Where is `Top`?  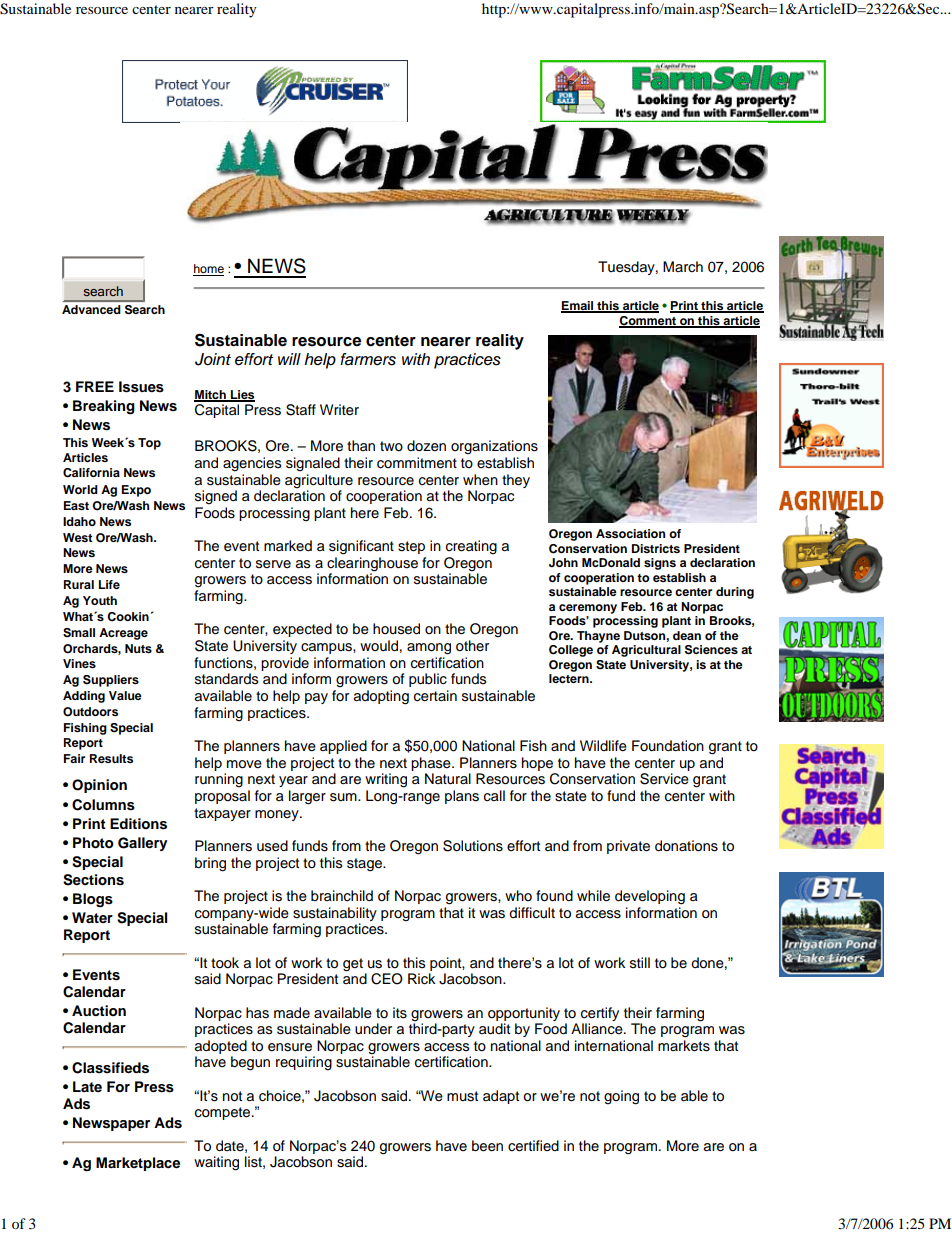 Top is located at coordinates (149, 444).
